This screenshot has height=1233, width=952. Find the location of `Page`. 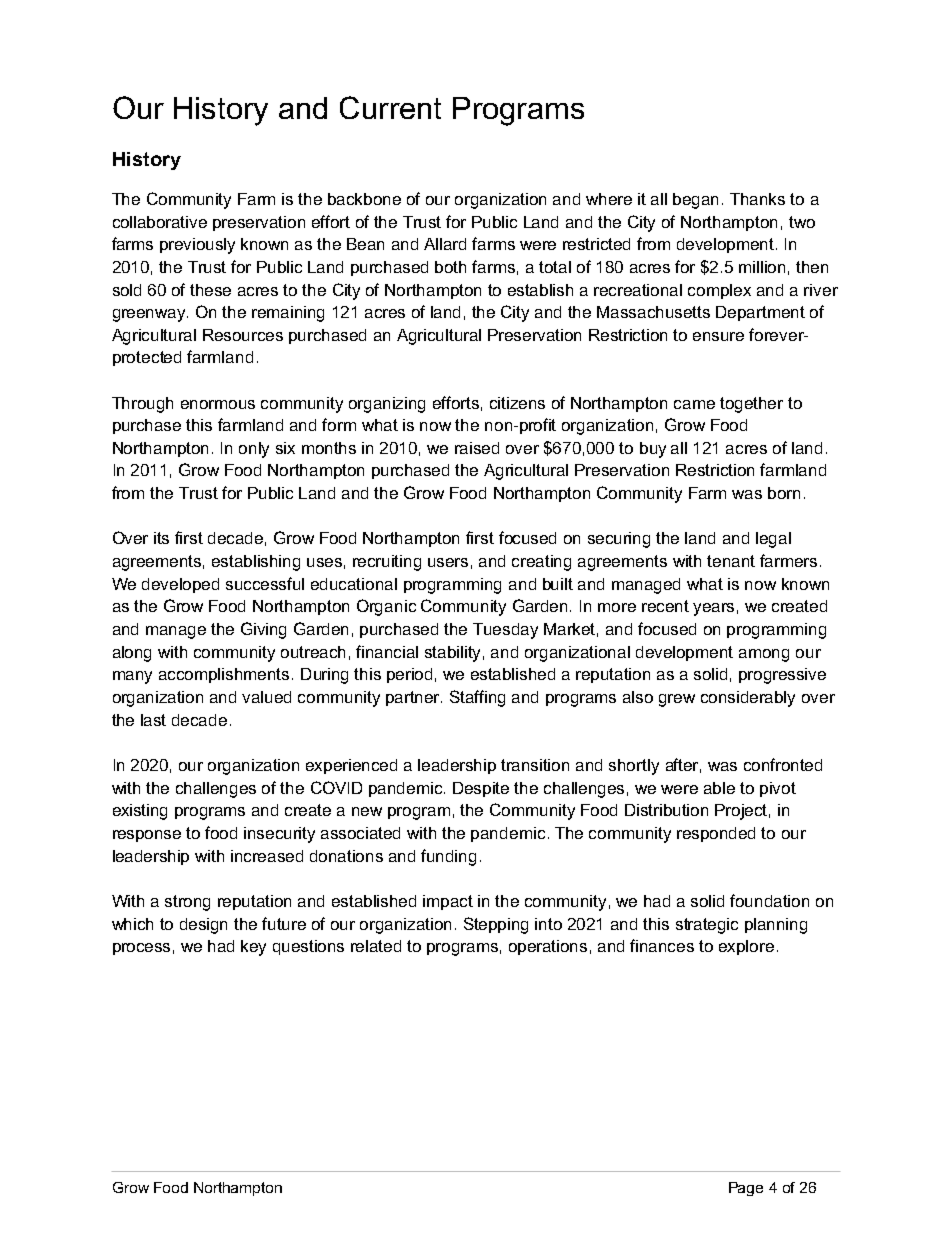

Page is located at coordinates (746, 1189).
